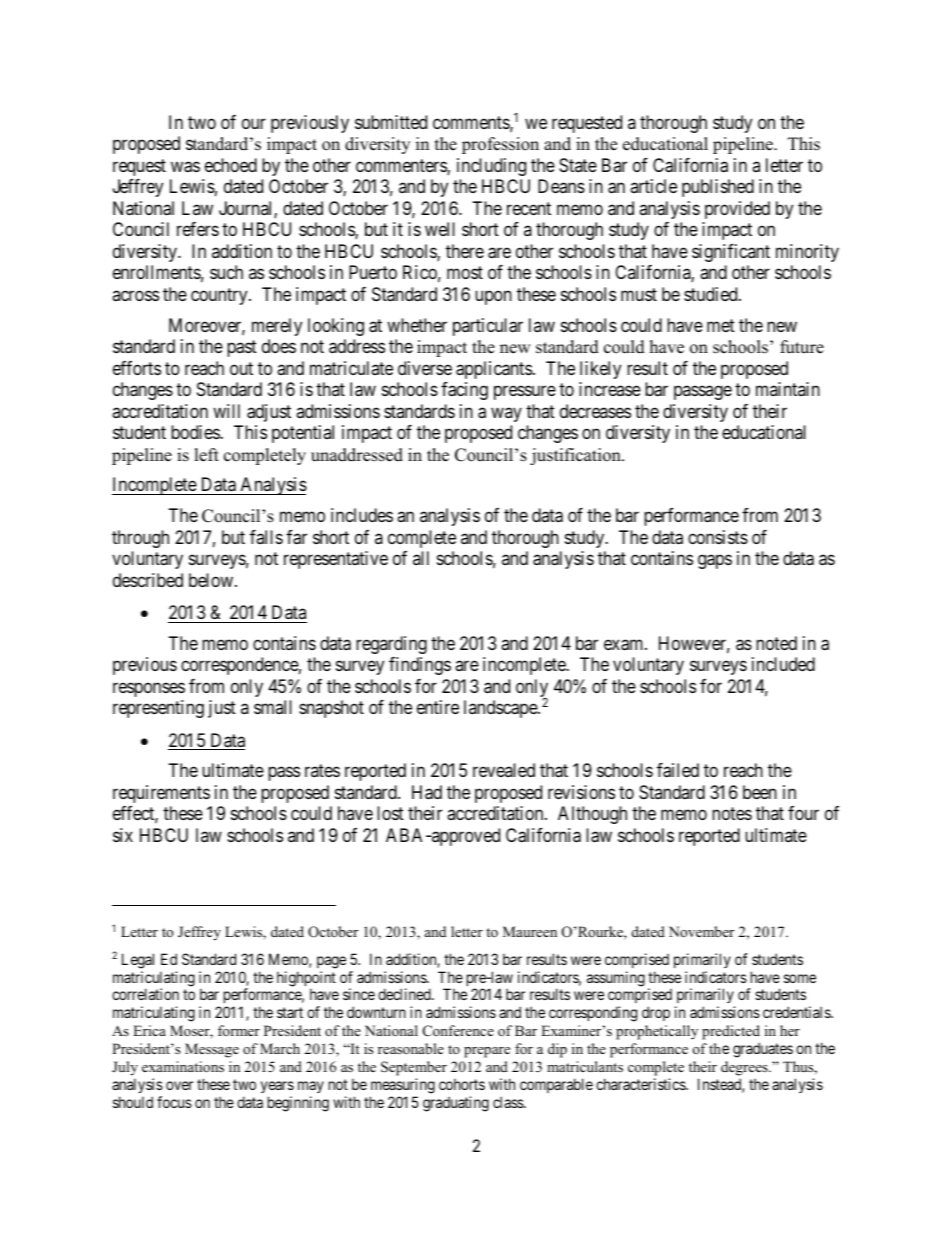 This screenshot has width=952, height=1233. I want to click on out, so click(241, 368).
